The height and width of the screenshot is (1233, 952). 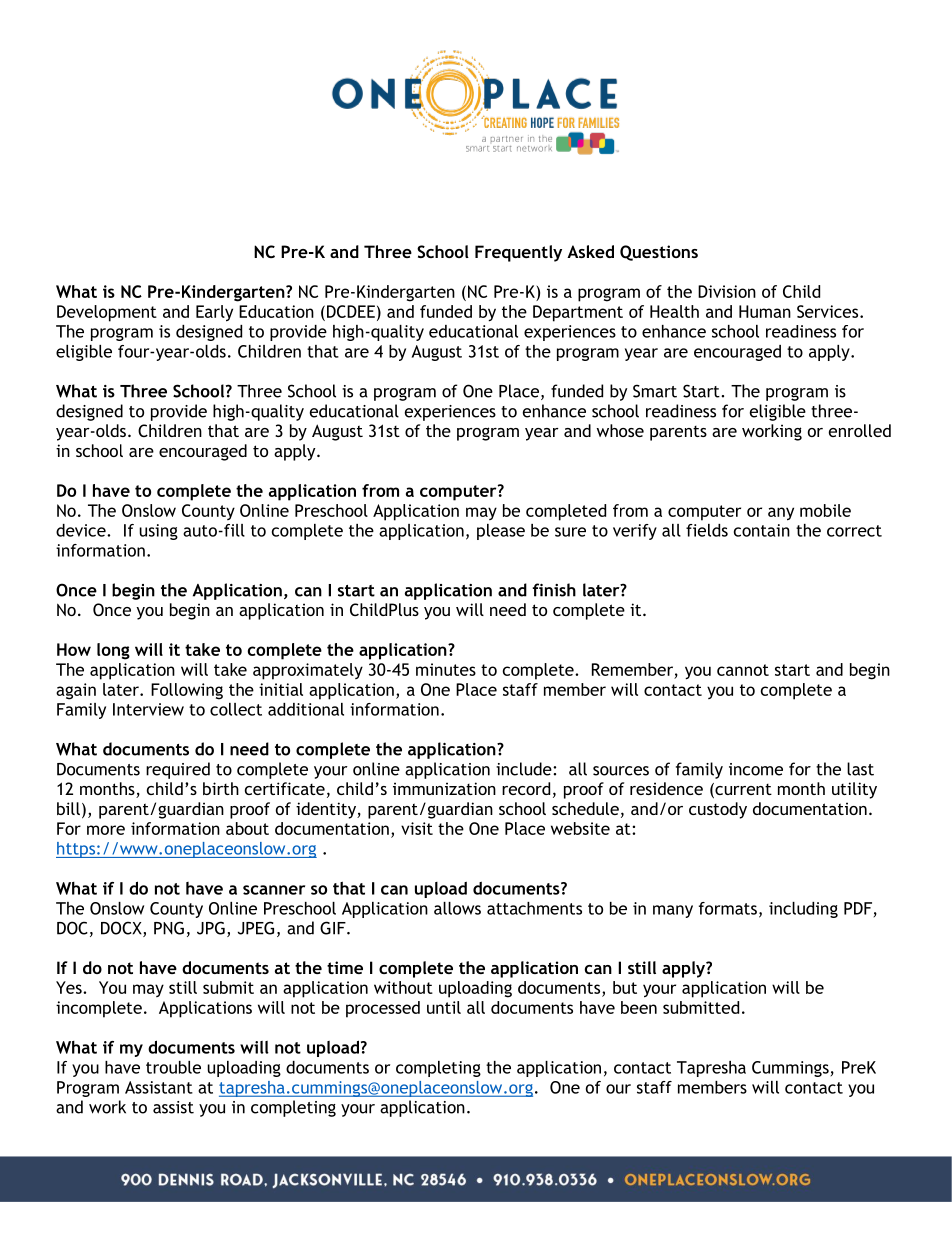 What do you see at coordinates (518, 253) in the screenshot?
I see `Frequently` at bounding box center [518, 253].
